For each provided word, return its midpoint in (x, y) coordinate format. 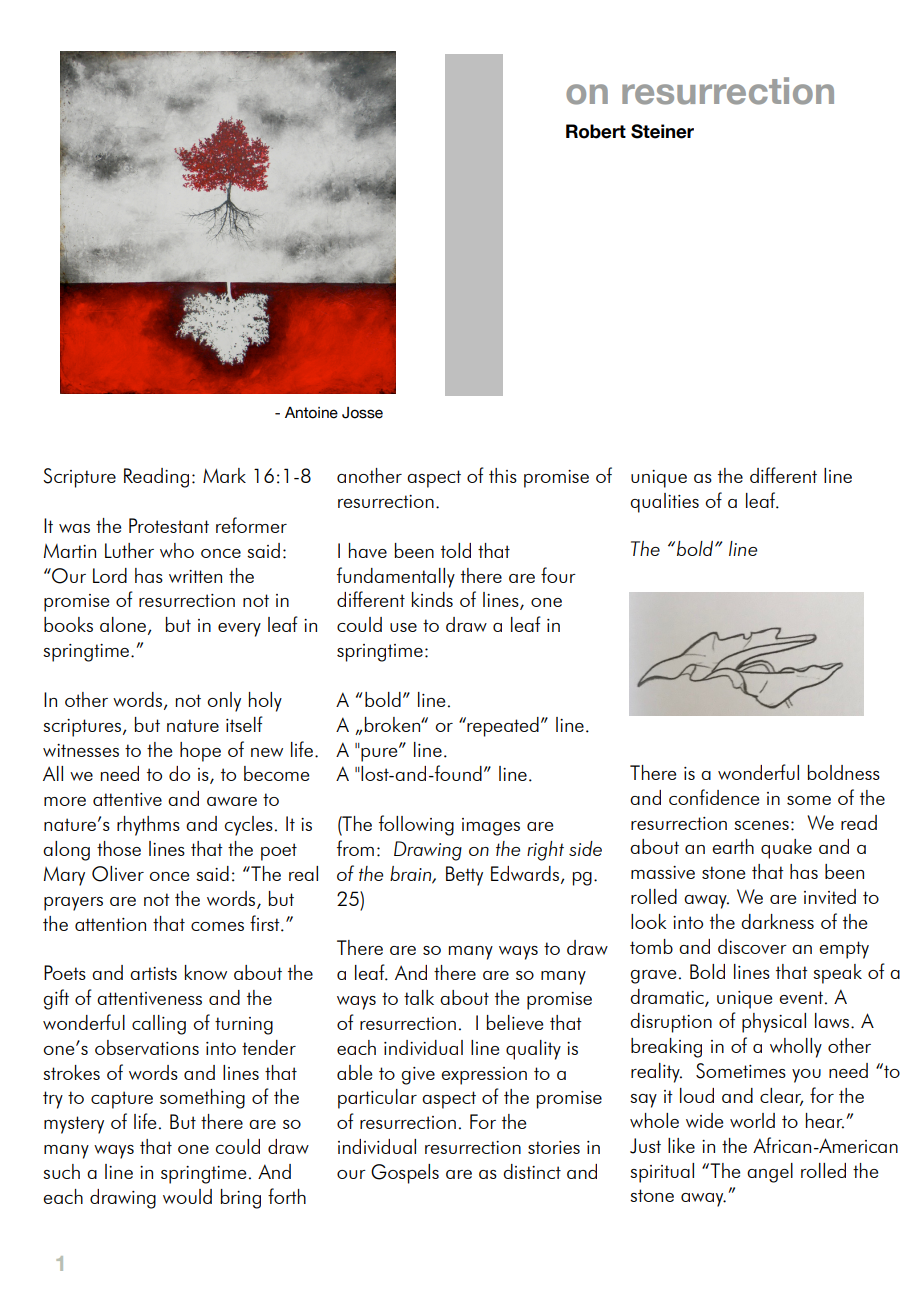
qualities (664, 503)
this (503, 475)
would (187, 1196)
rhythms (148, 826)
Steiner (662, 131)
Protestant (169, 525)
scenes (761, 825)
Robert (596, 131)
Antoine (311, 413)
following (416, 825)
